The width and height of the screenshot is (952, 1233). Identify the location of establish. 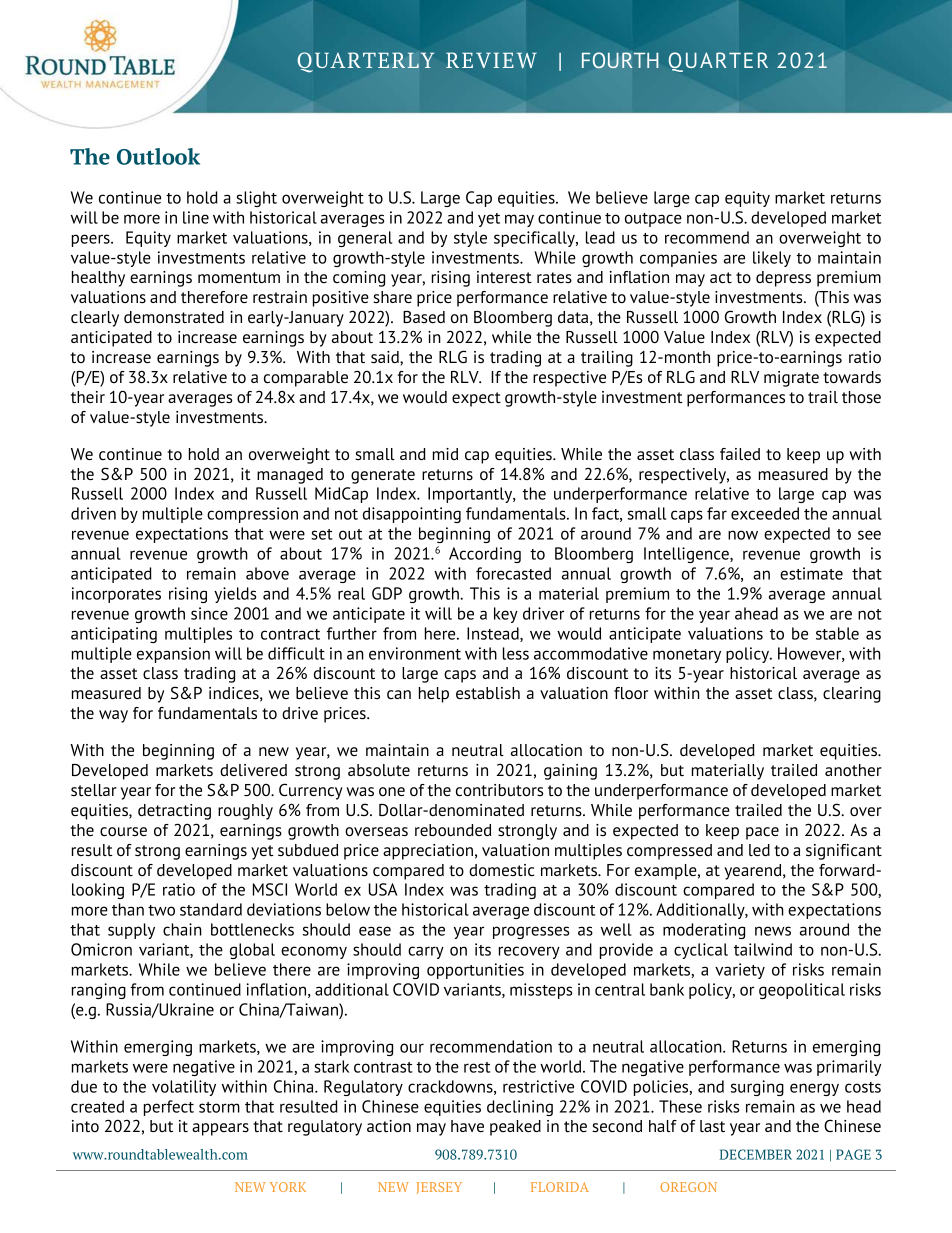
(488, 693).
